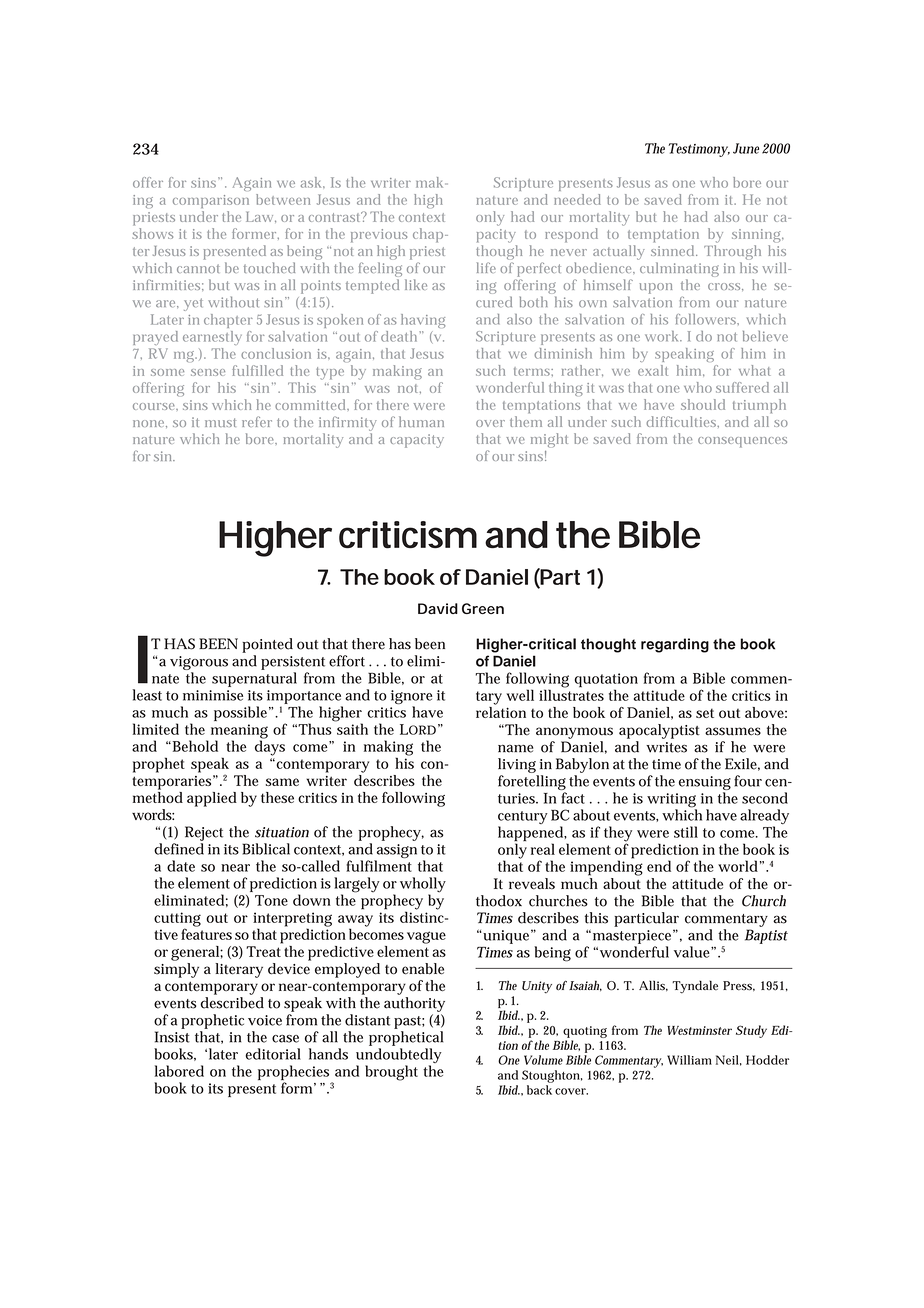 The image size is (924, 1308). Describe the element at coordinates (675, 645) in the image. I see `regarding` at that location.
